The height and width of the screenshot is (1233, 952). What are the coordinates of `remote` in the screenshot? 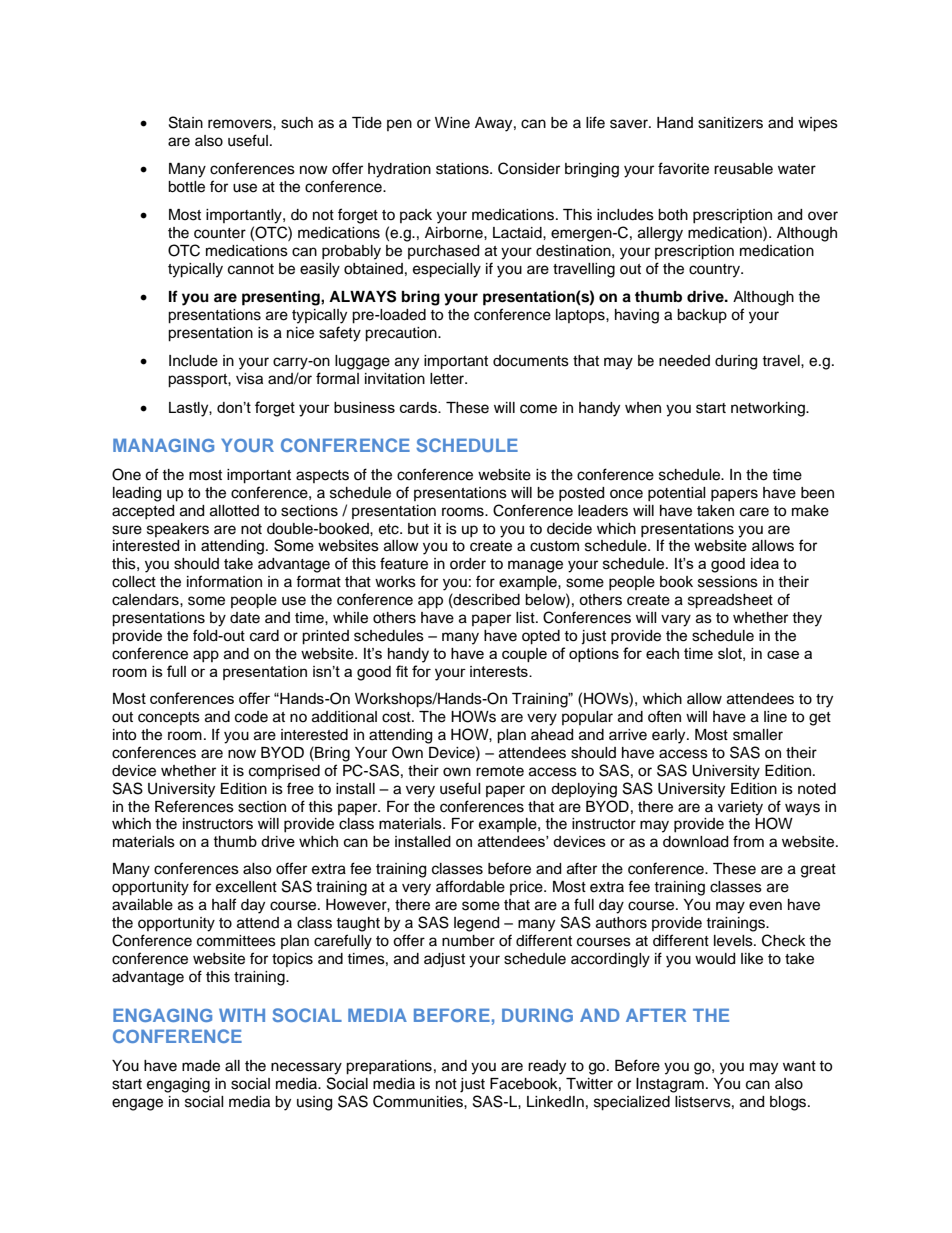 It's located at (500, 771).
